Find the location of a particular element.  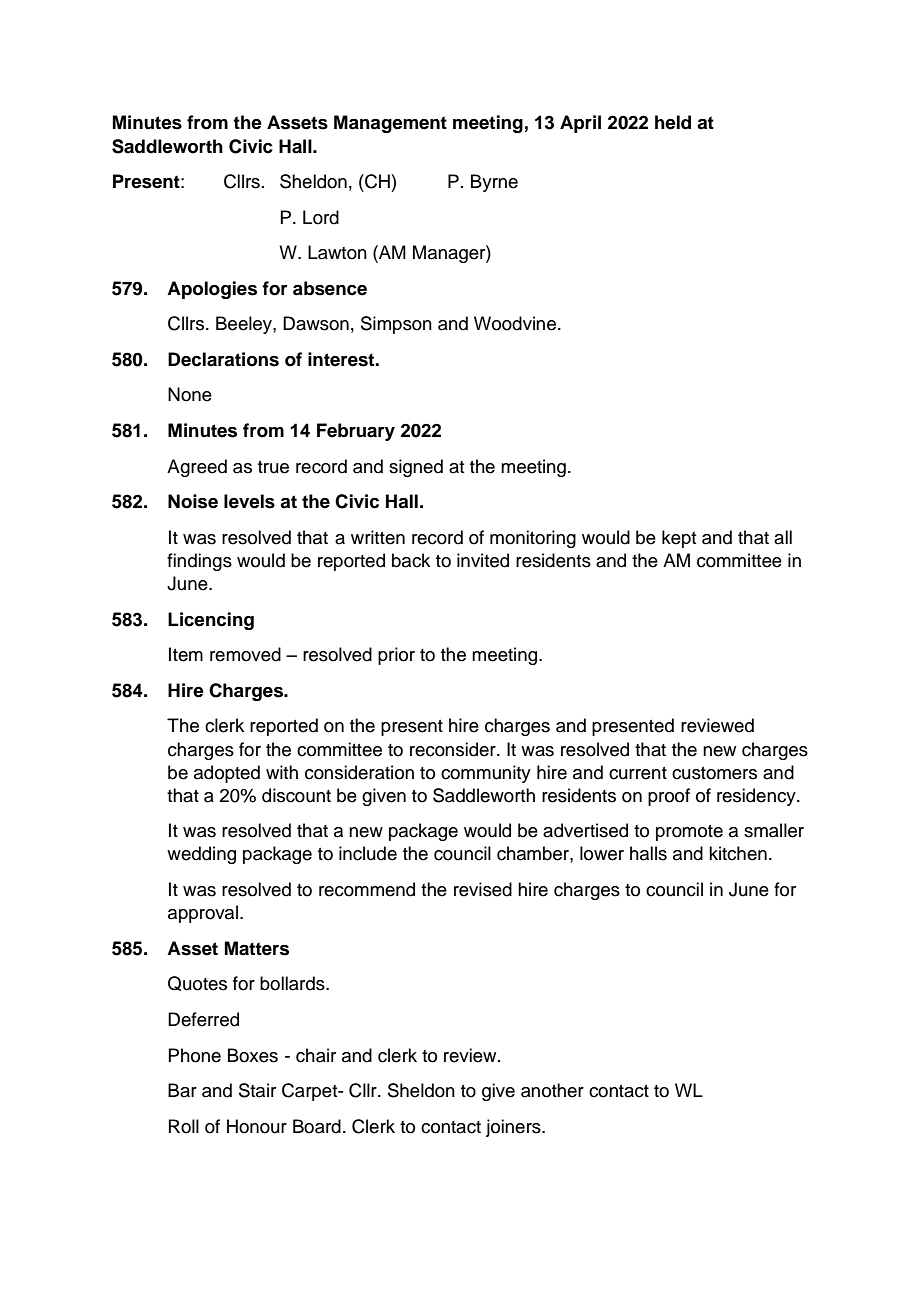

joiners is located at coordinates (514, 1128).
